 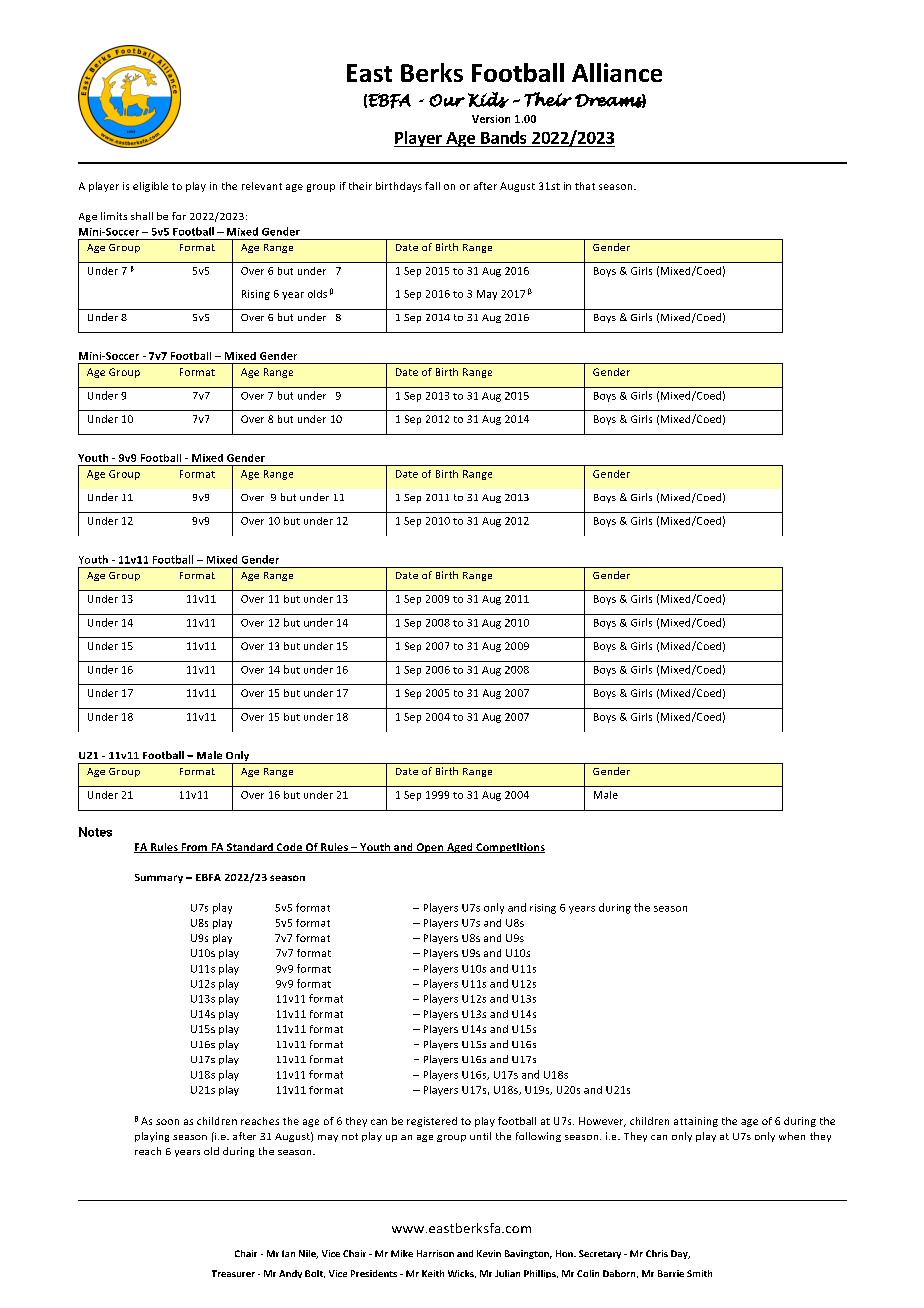 I want to click on Dreams, so click(x=610, y=101).
